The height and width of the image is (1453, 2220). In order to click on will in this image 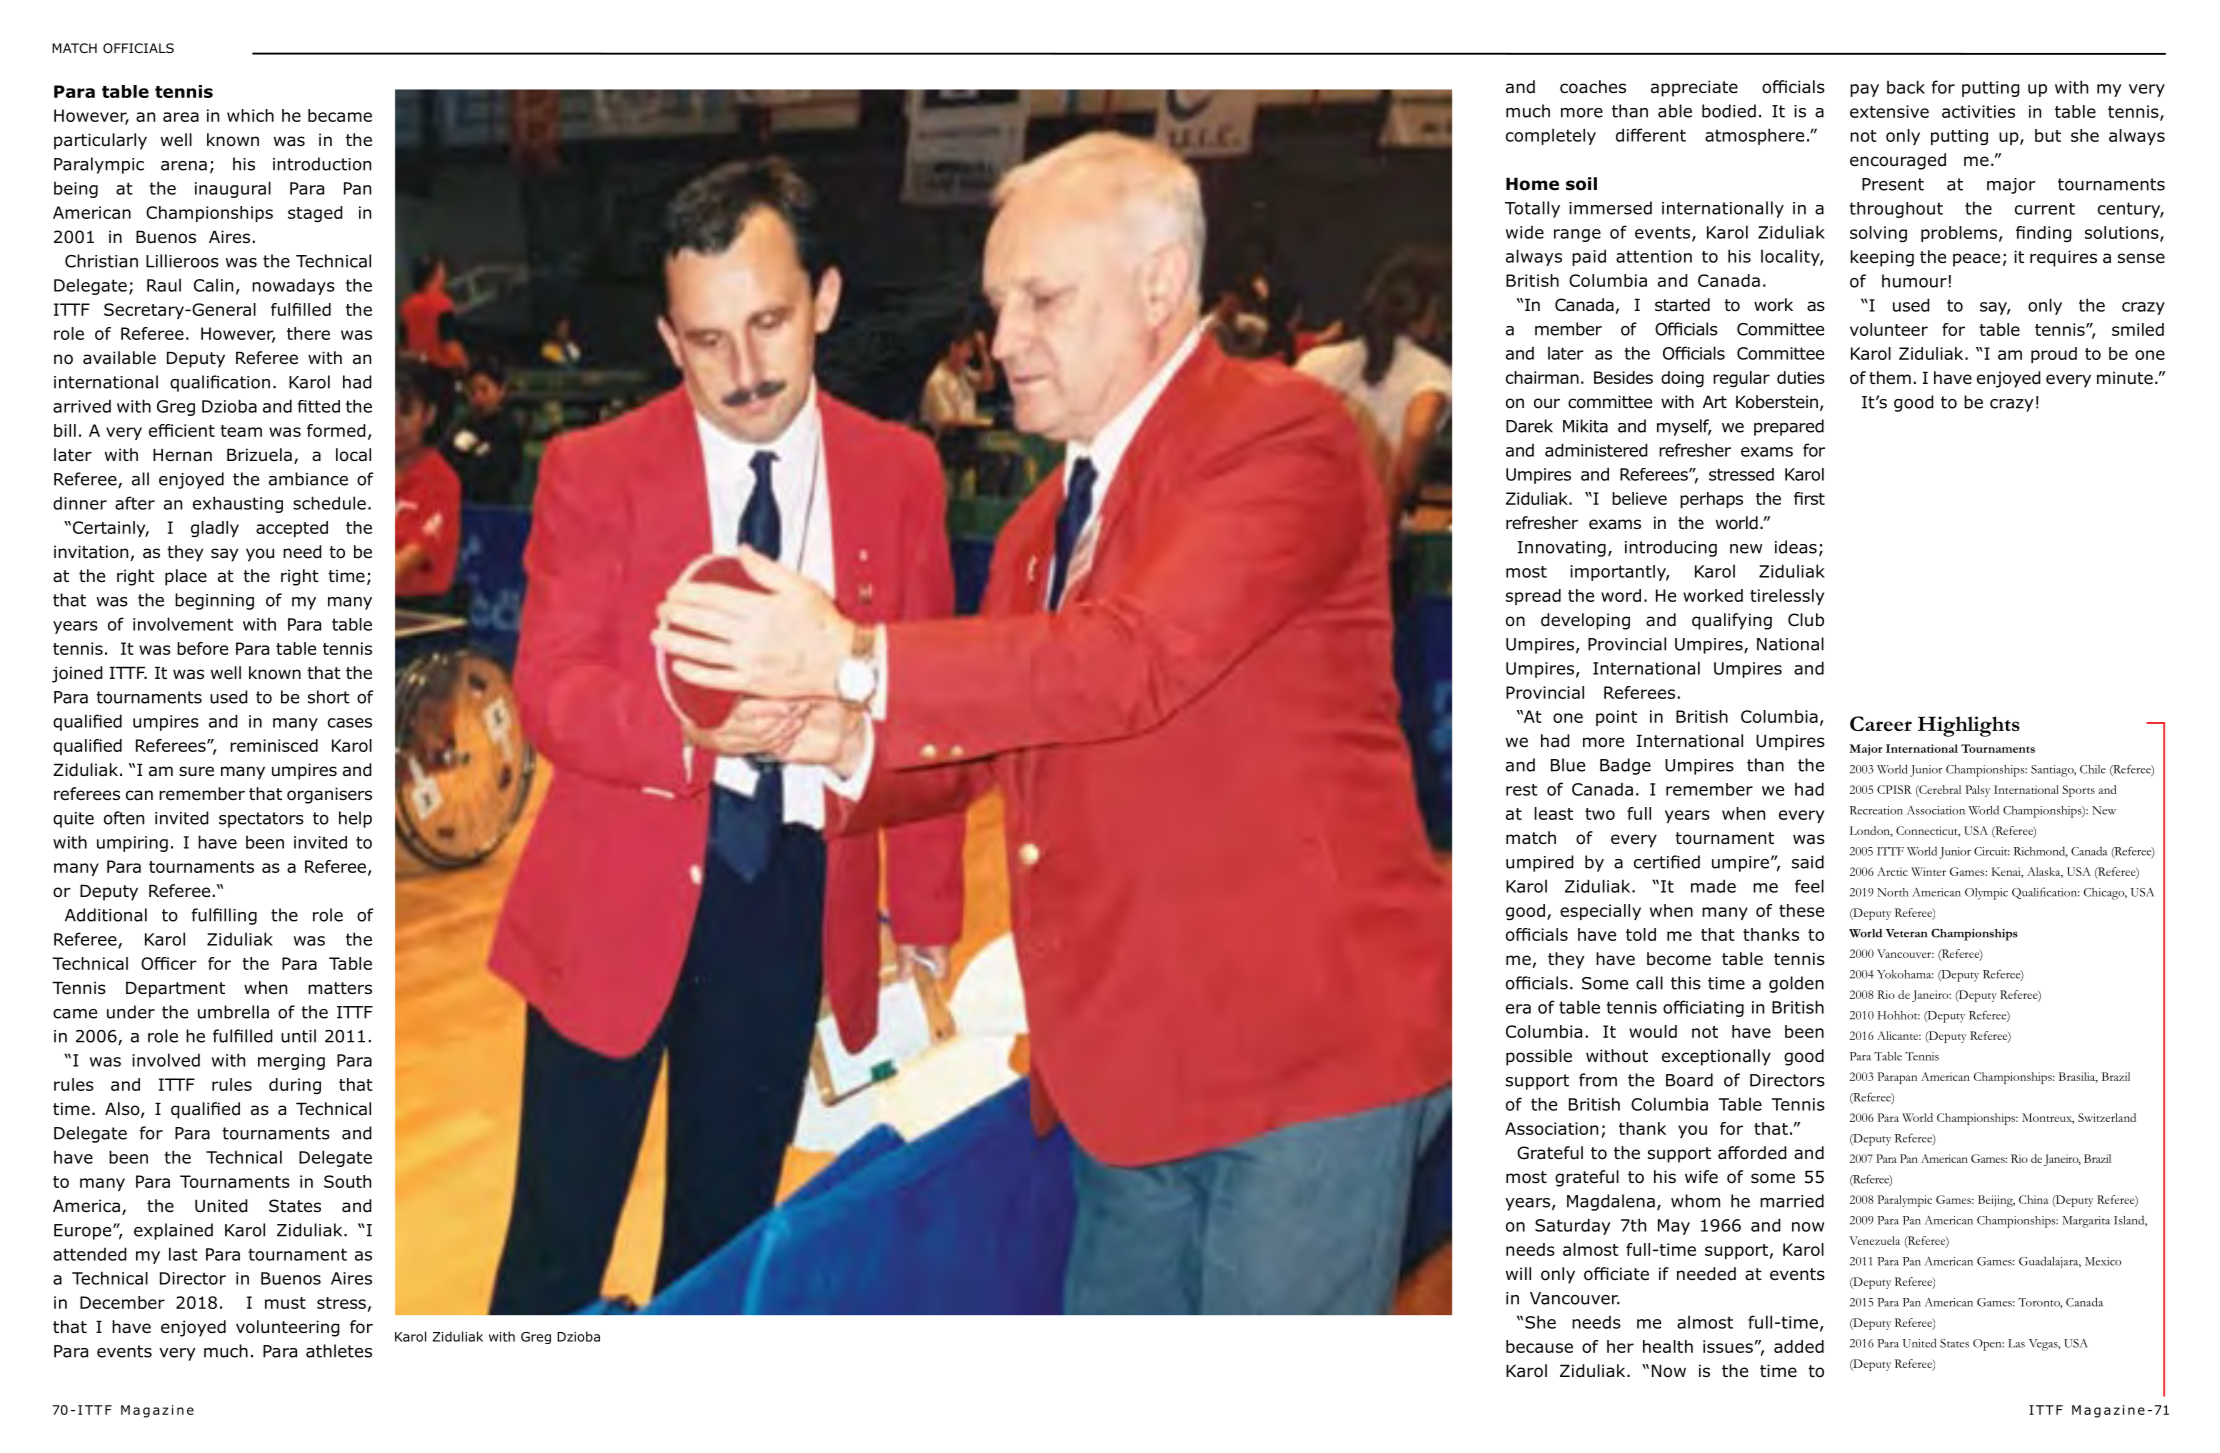, I will do `click(1518, 1273)`.
